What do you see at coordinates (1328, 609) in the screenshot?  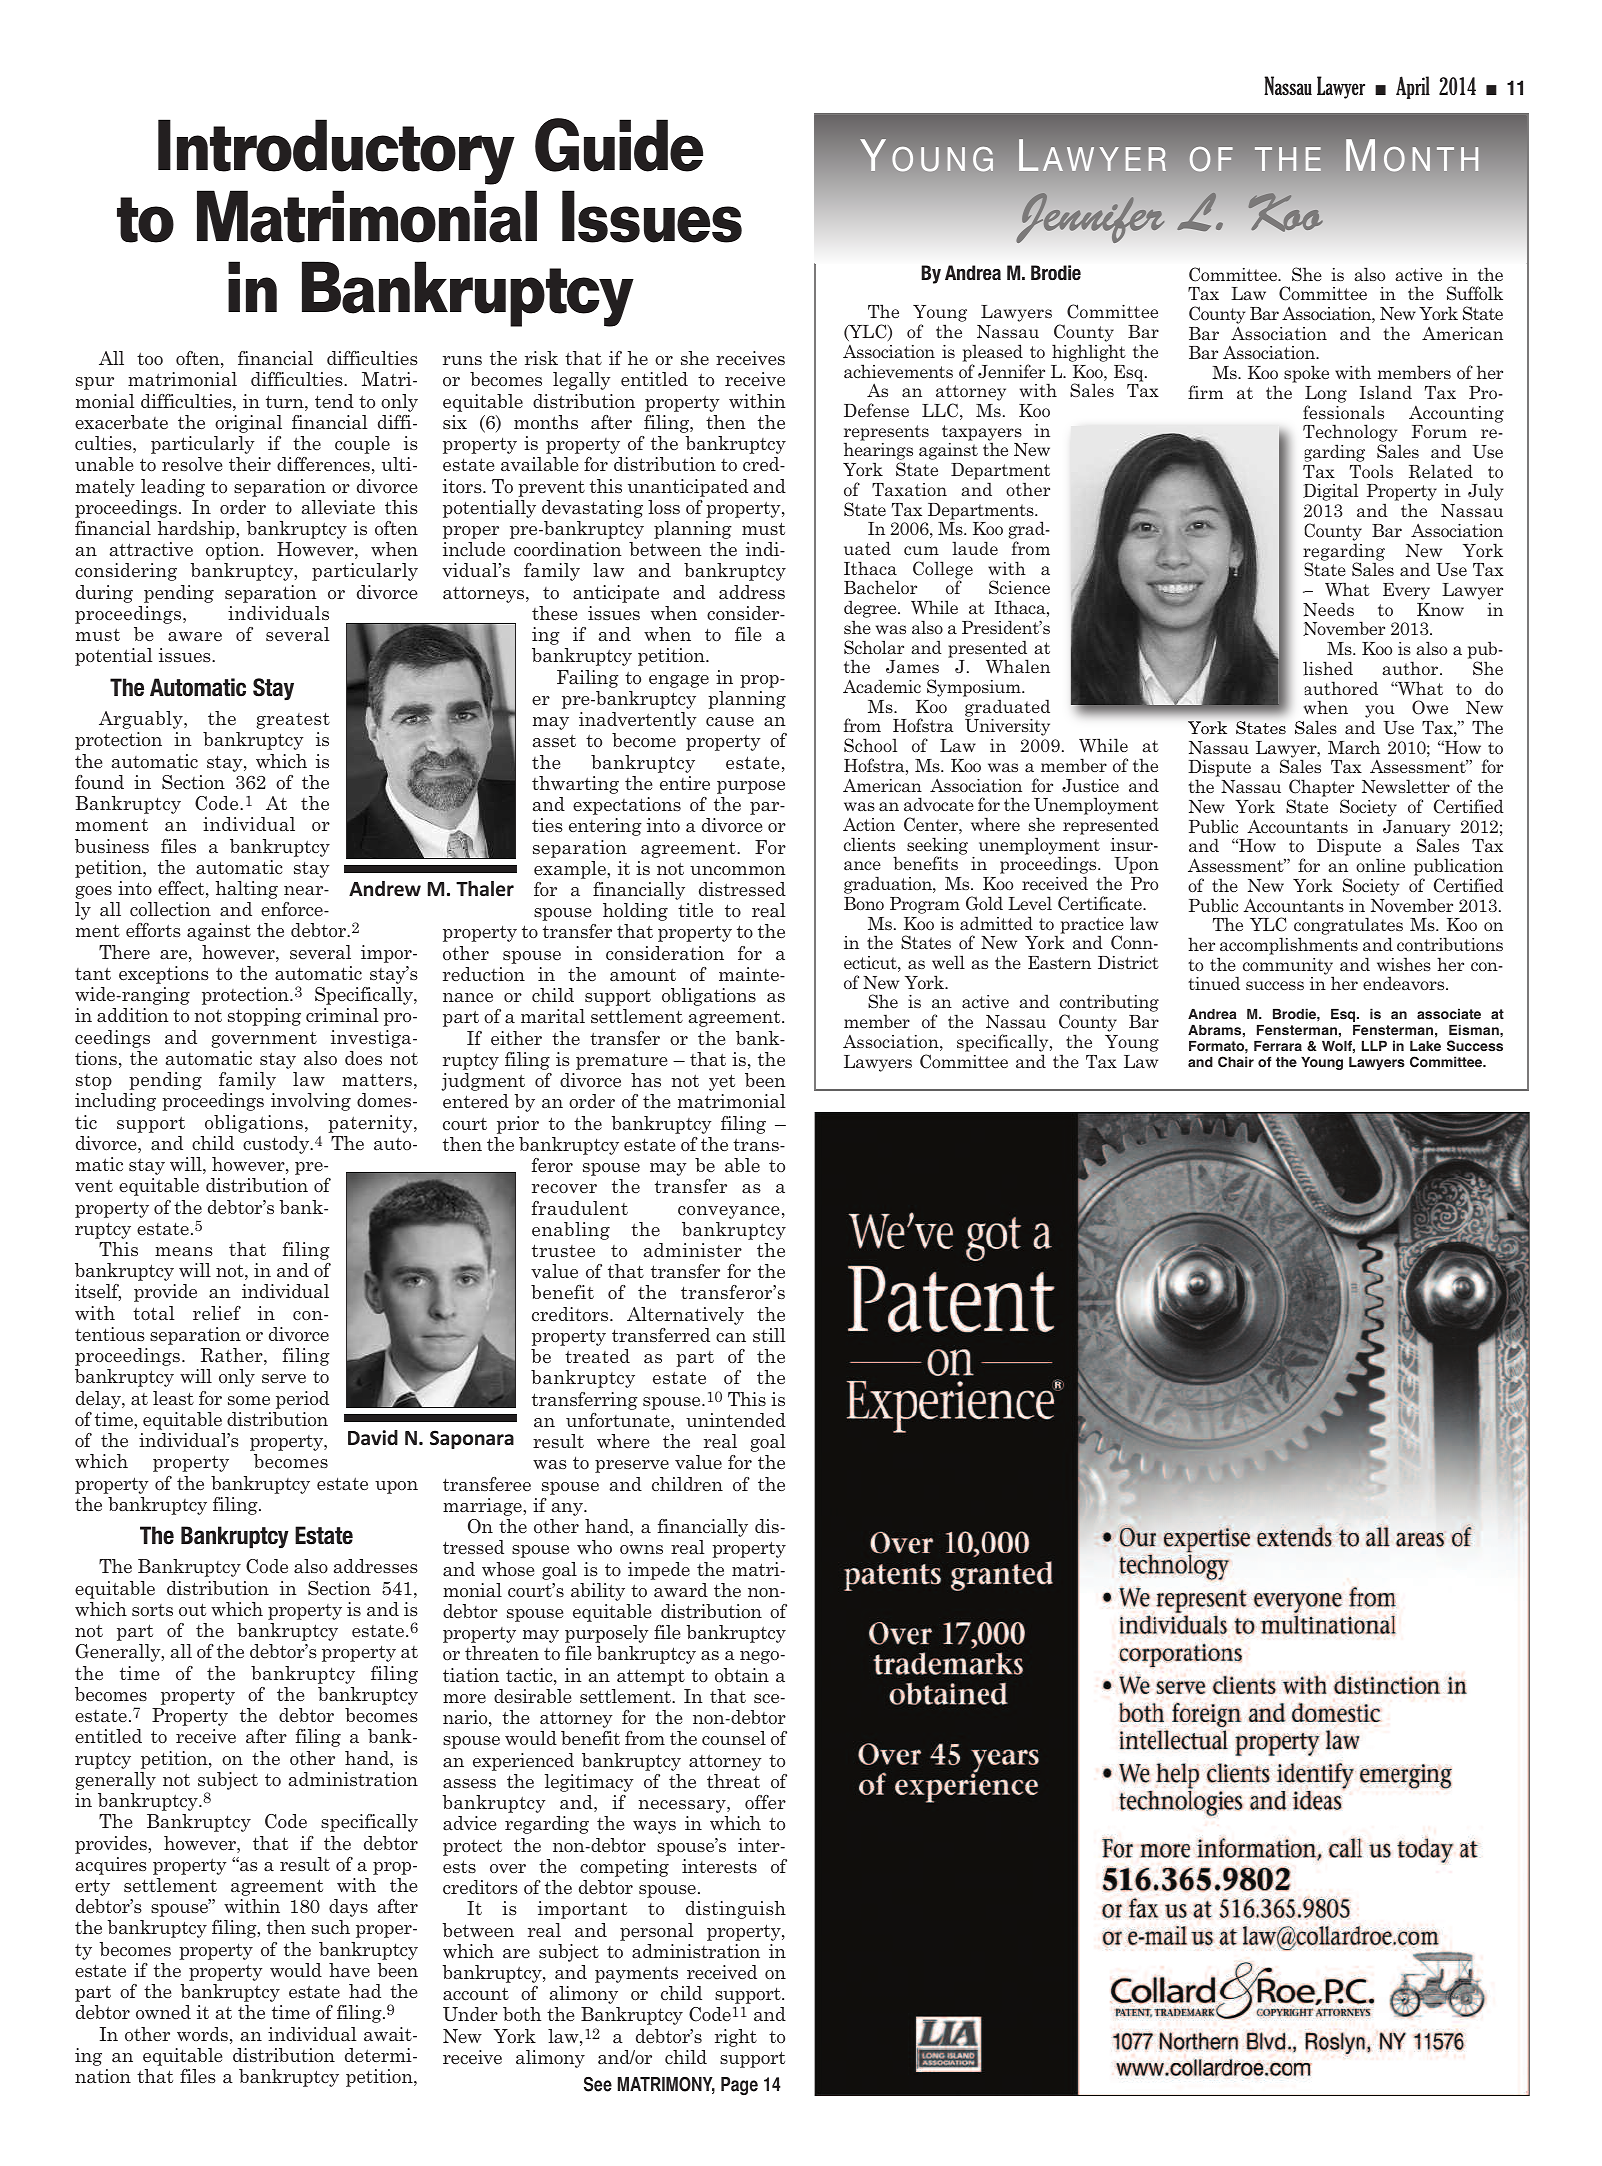 I see `Needs` at bounding box center [1328, 609].
